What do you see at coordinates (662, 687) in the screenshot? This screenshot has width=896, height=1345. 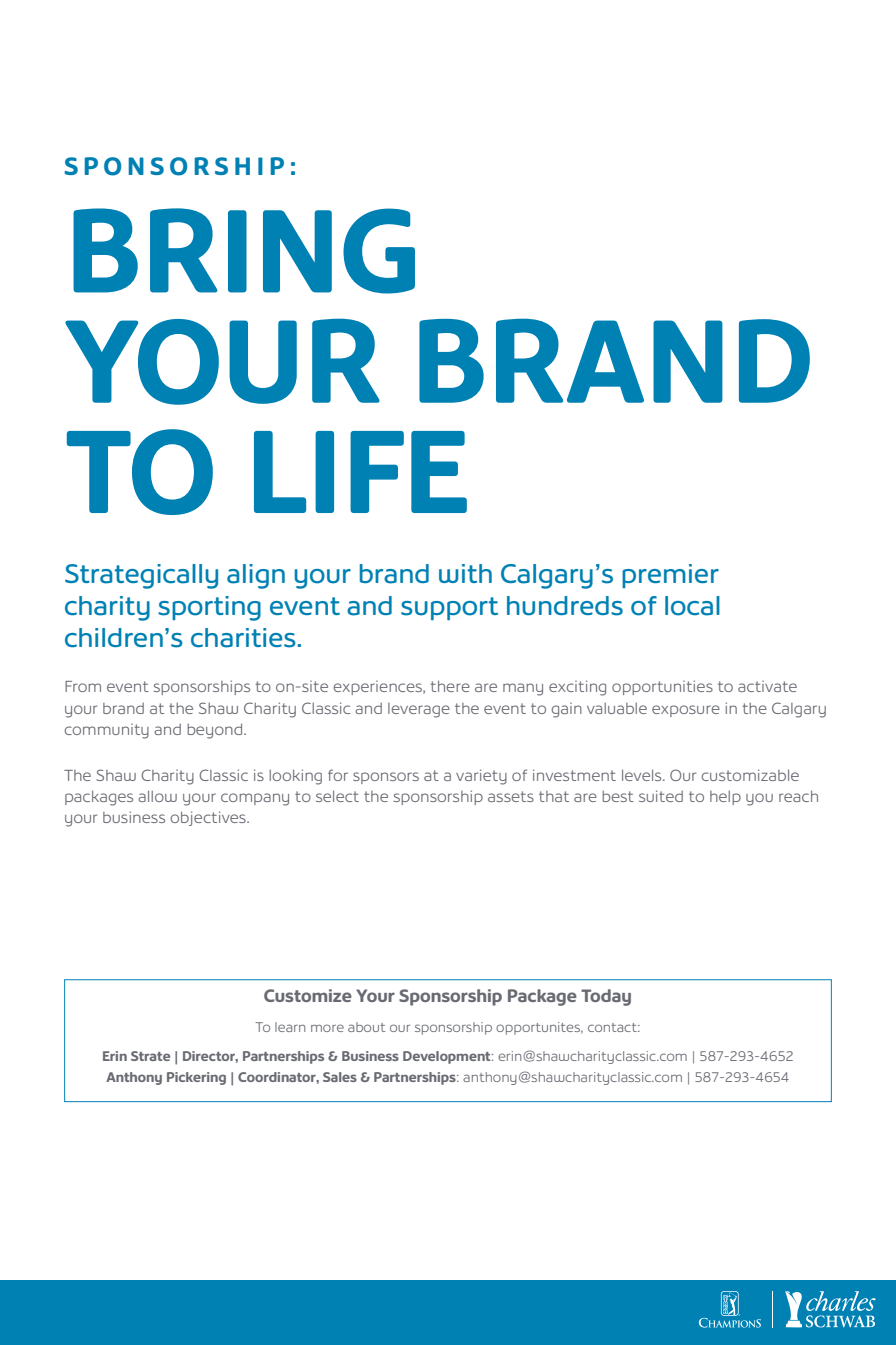 I see `opportunities` at bounding box center [662, 687].
